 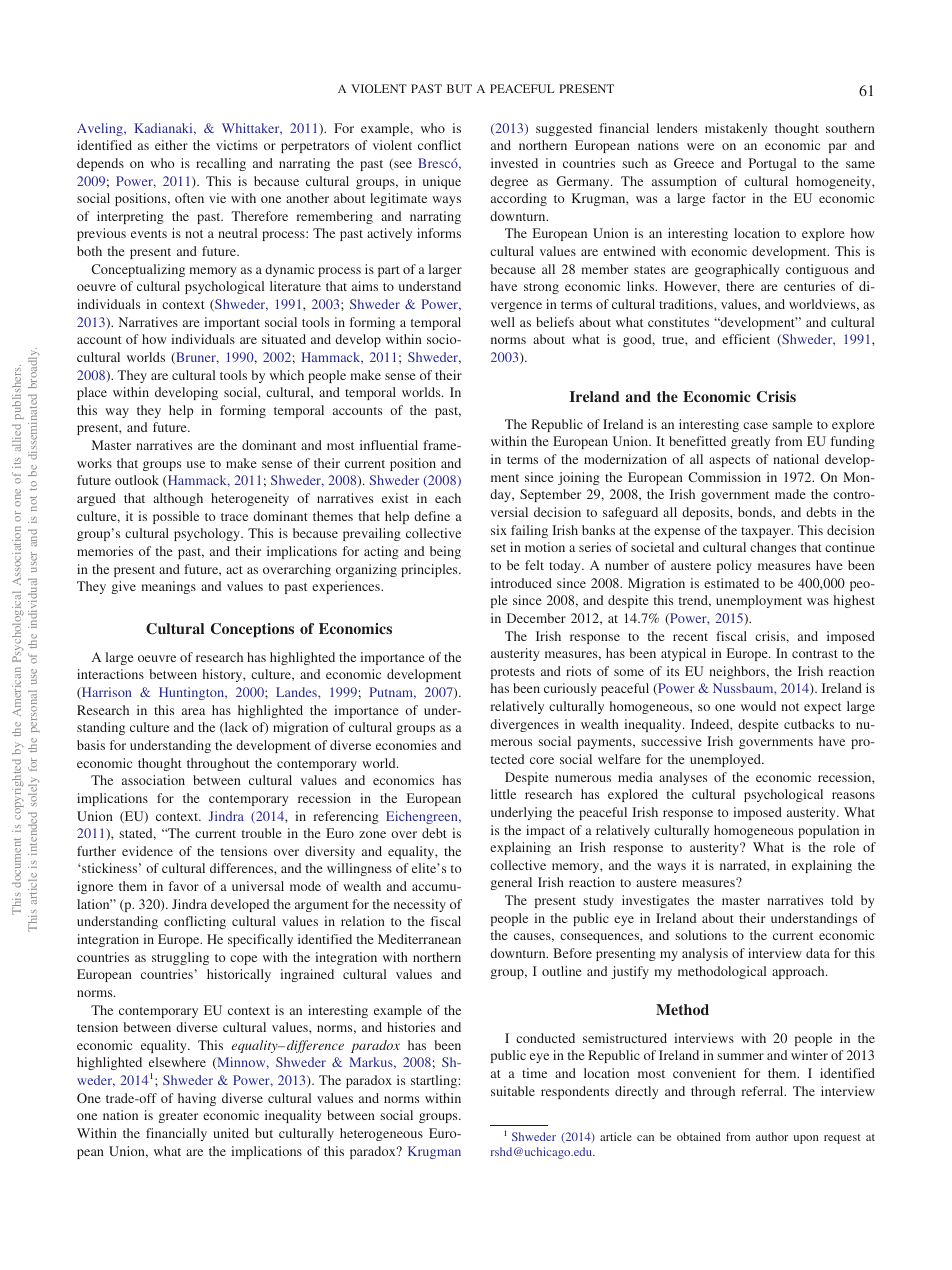 I want to click on although, so click(x=178, y=499).
